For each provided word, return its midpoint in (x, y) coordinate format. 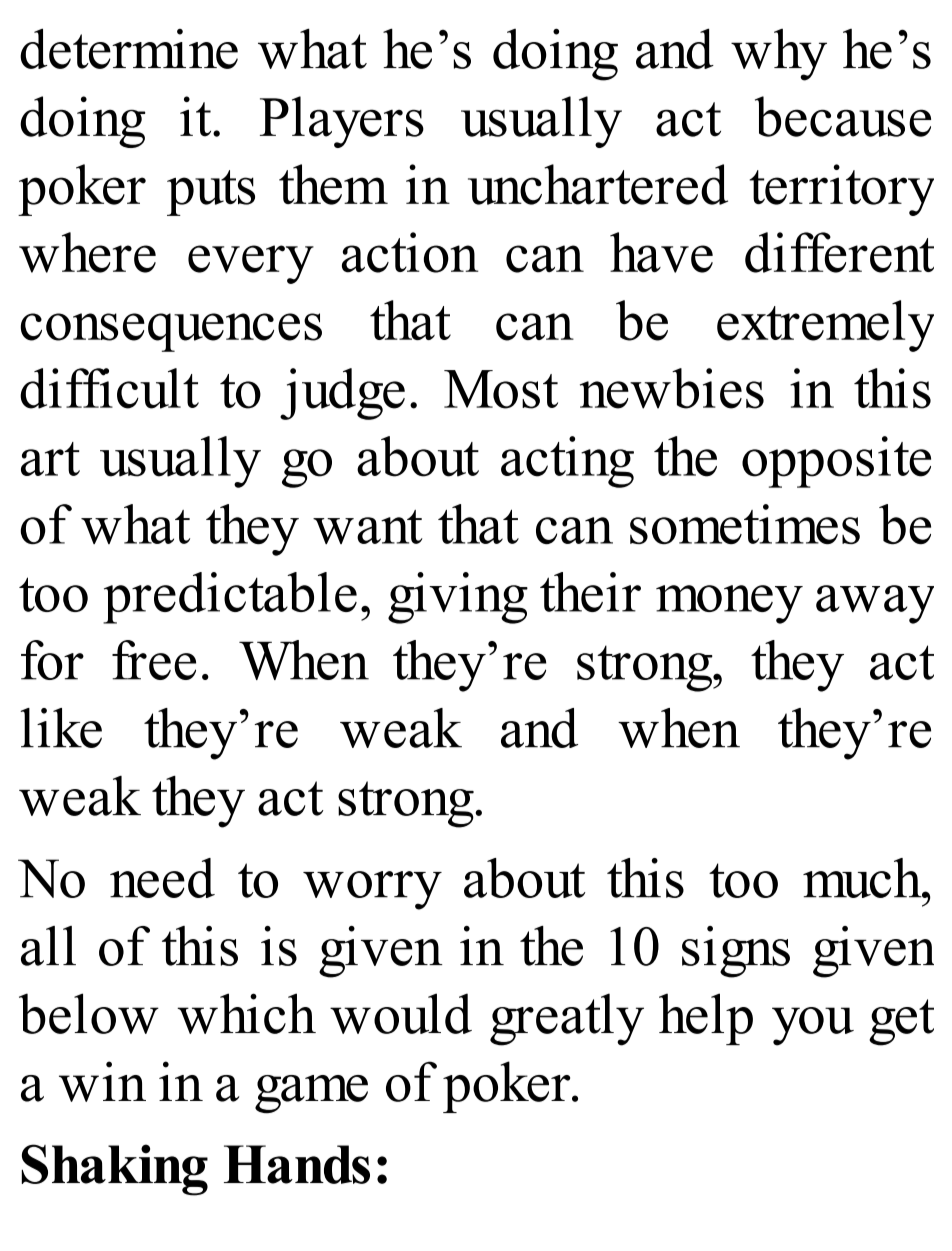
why (779, 55)
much (863, 878)
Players (342, 122)
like (61, 728)
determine (129, 48)
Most (501, 389)
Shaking (114, 1170)
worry (372, 890)
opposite (836, 462)
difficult (109, 388)
